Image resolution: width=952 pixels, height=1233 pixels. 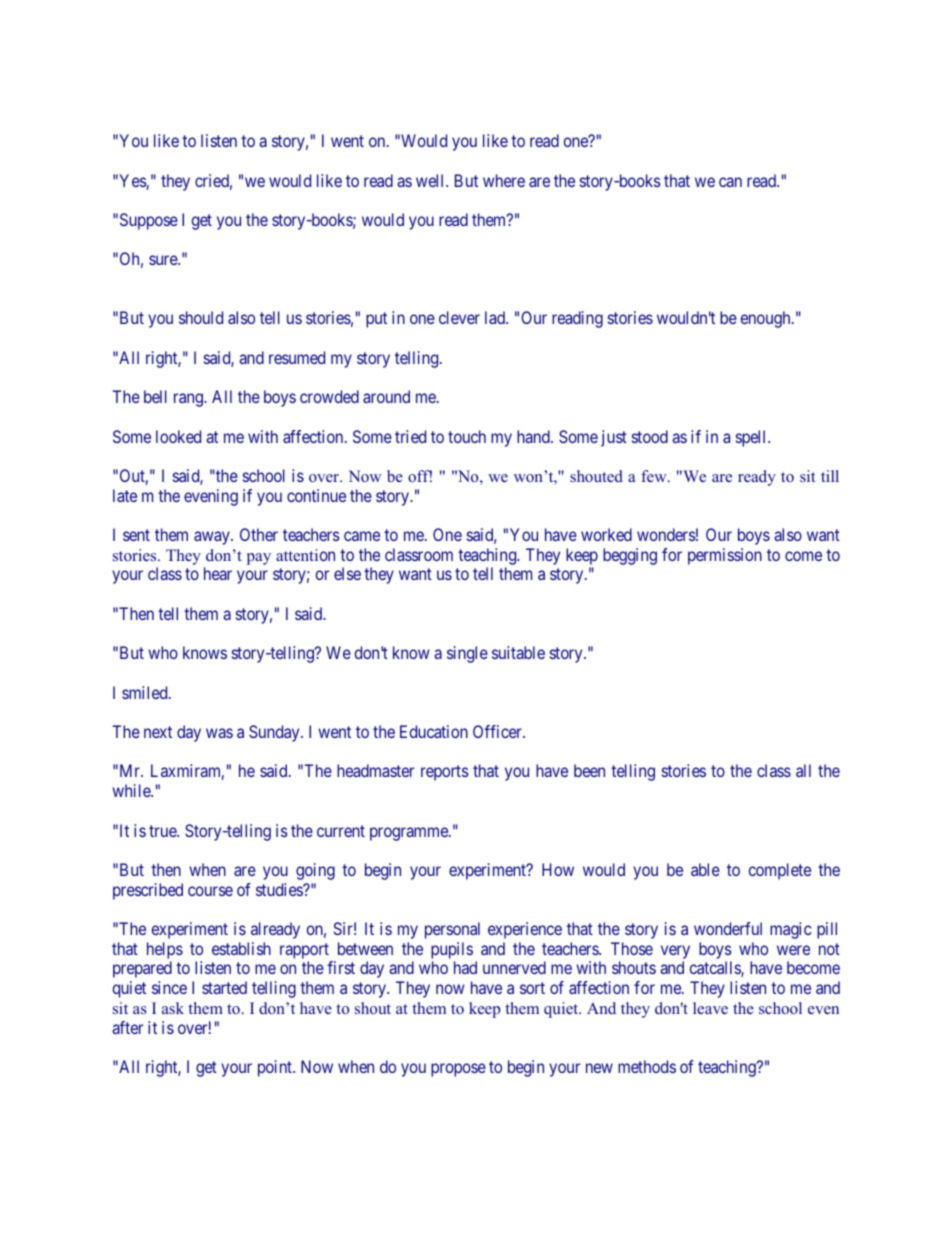 What do you see at coordinates (467, 436) in the screenshot?
I see `touch` at bounding box center [467, 436].
